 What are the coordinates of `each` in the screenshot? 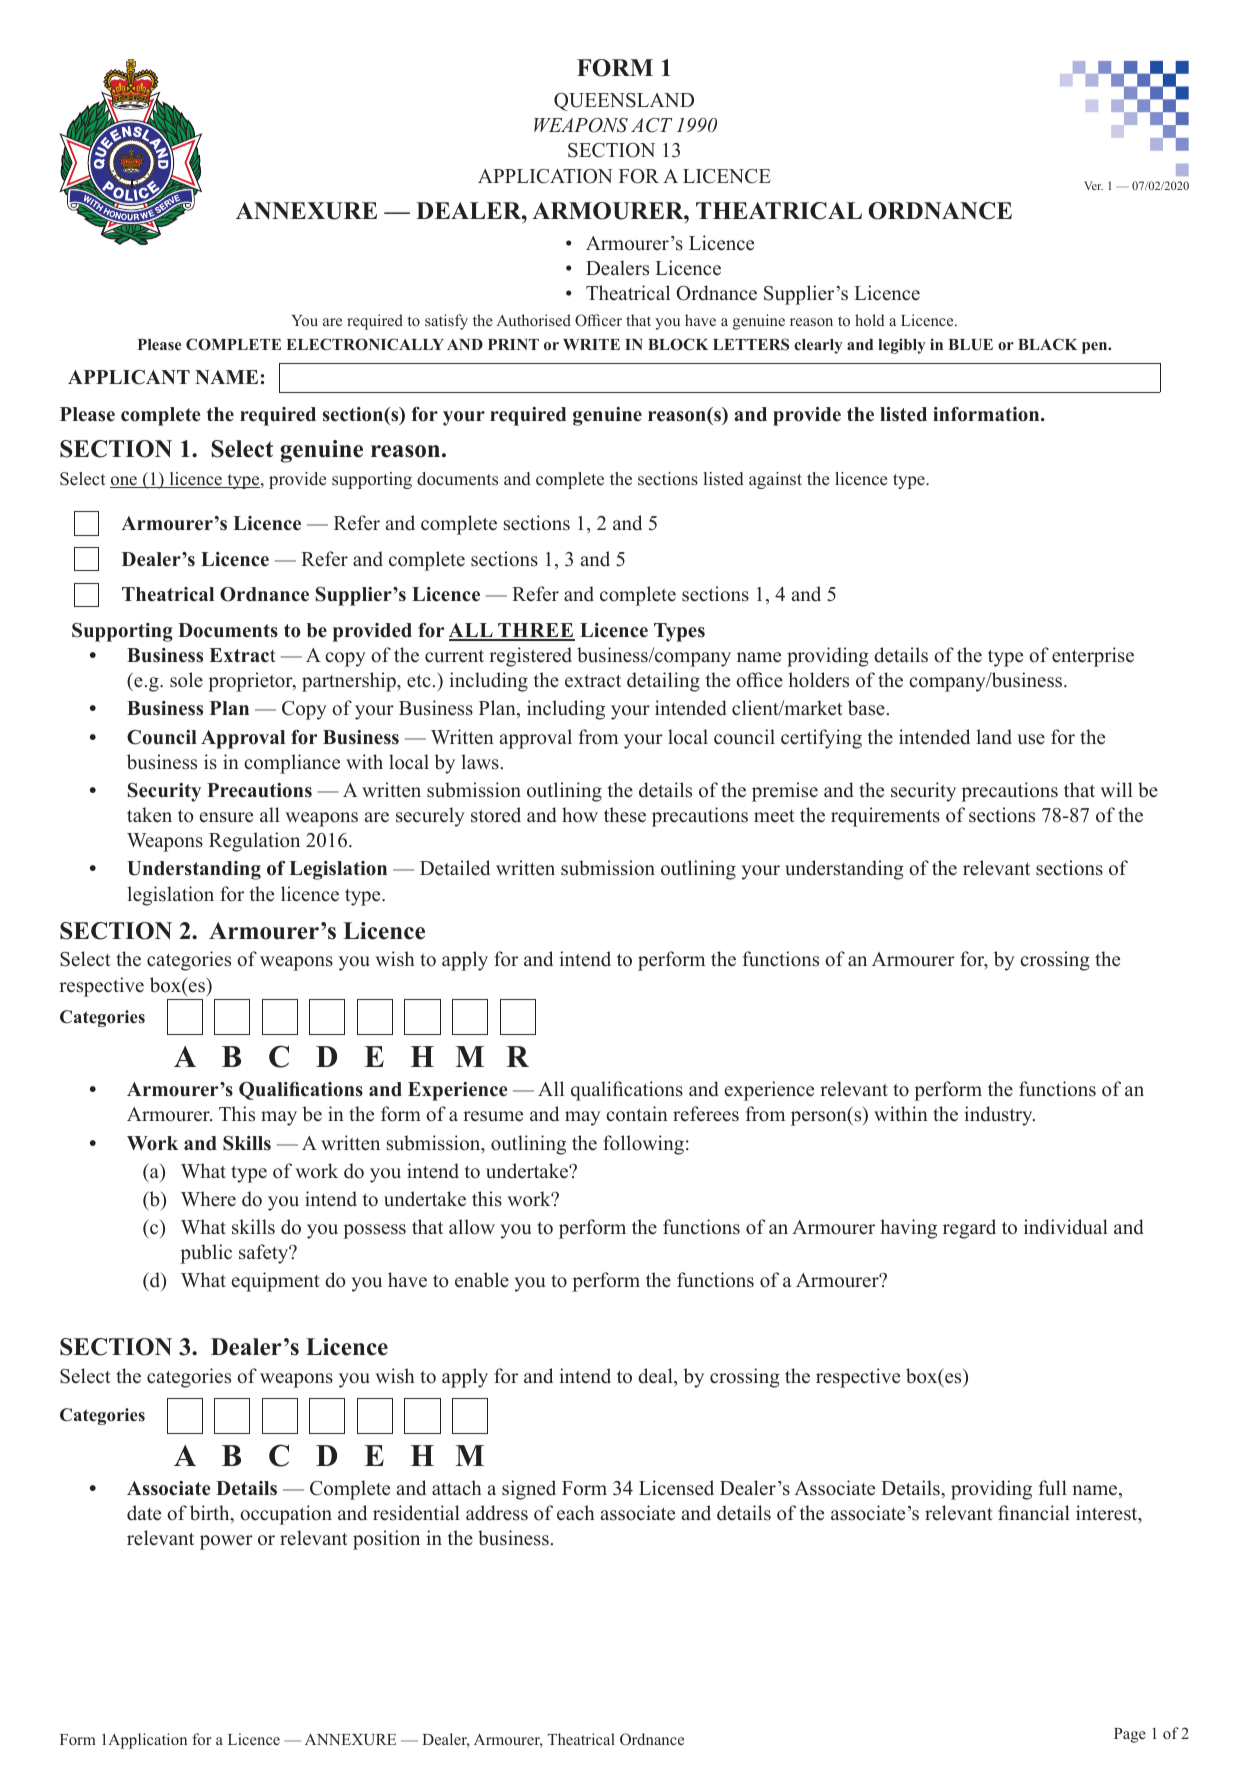 It's located at (576, 1513).
